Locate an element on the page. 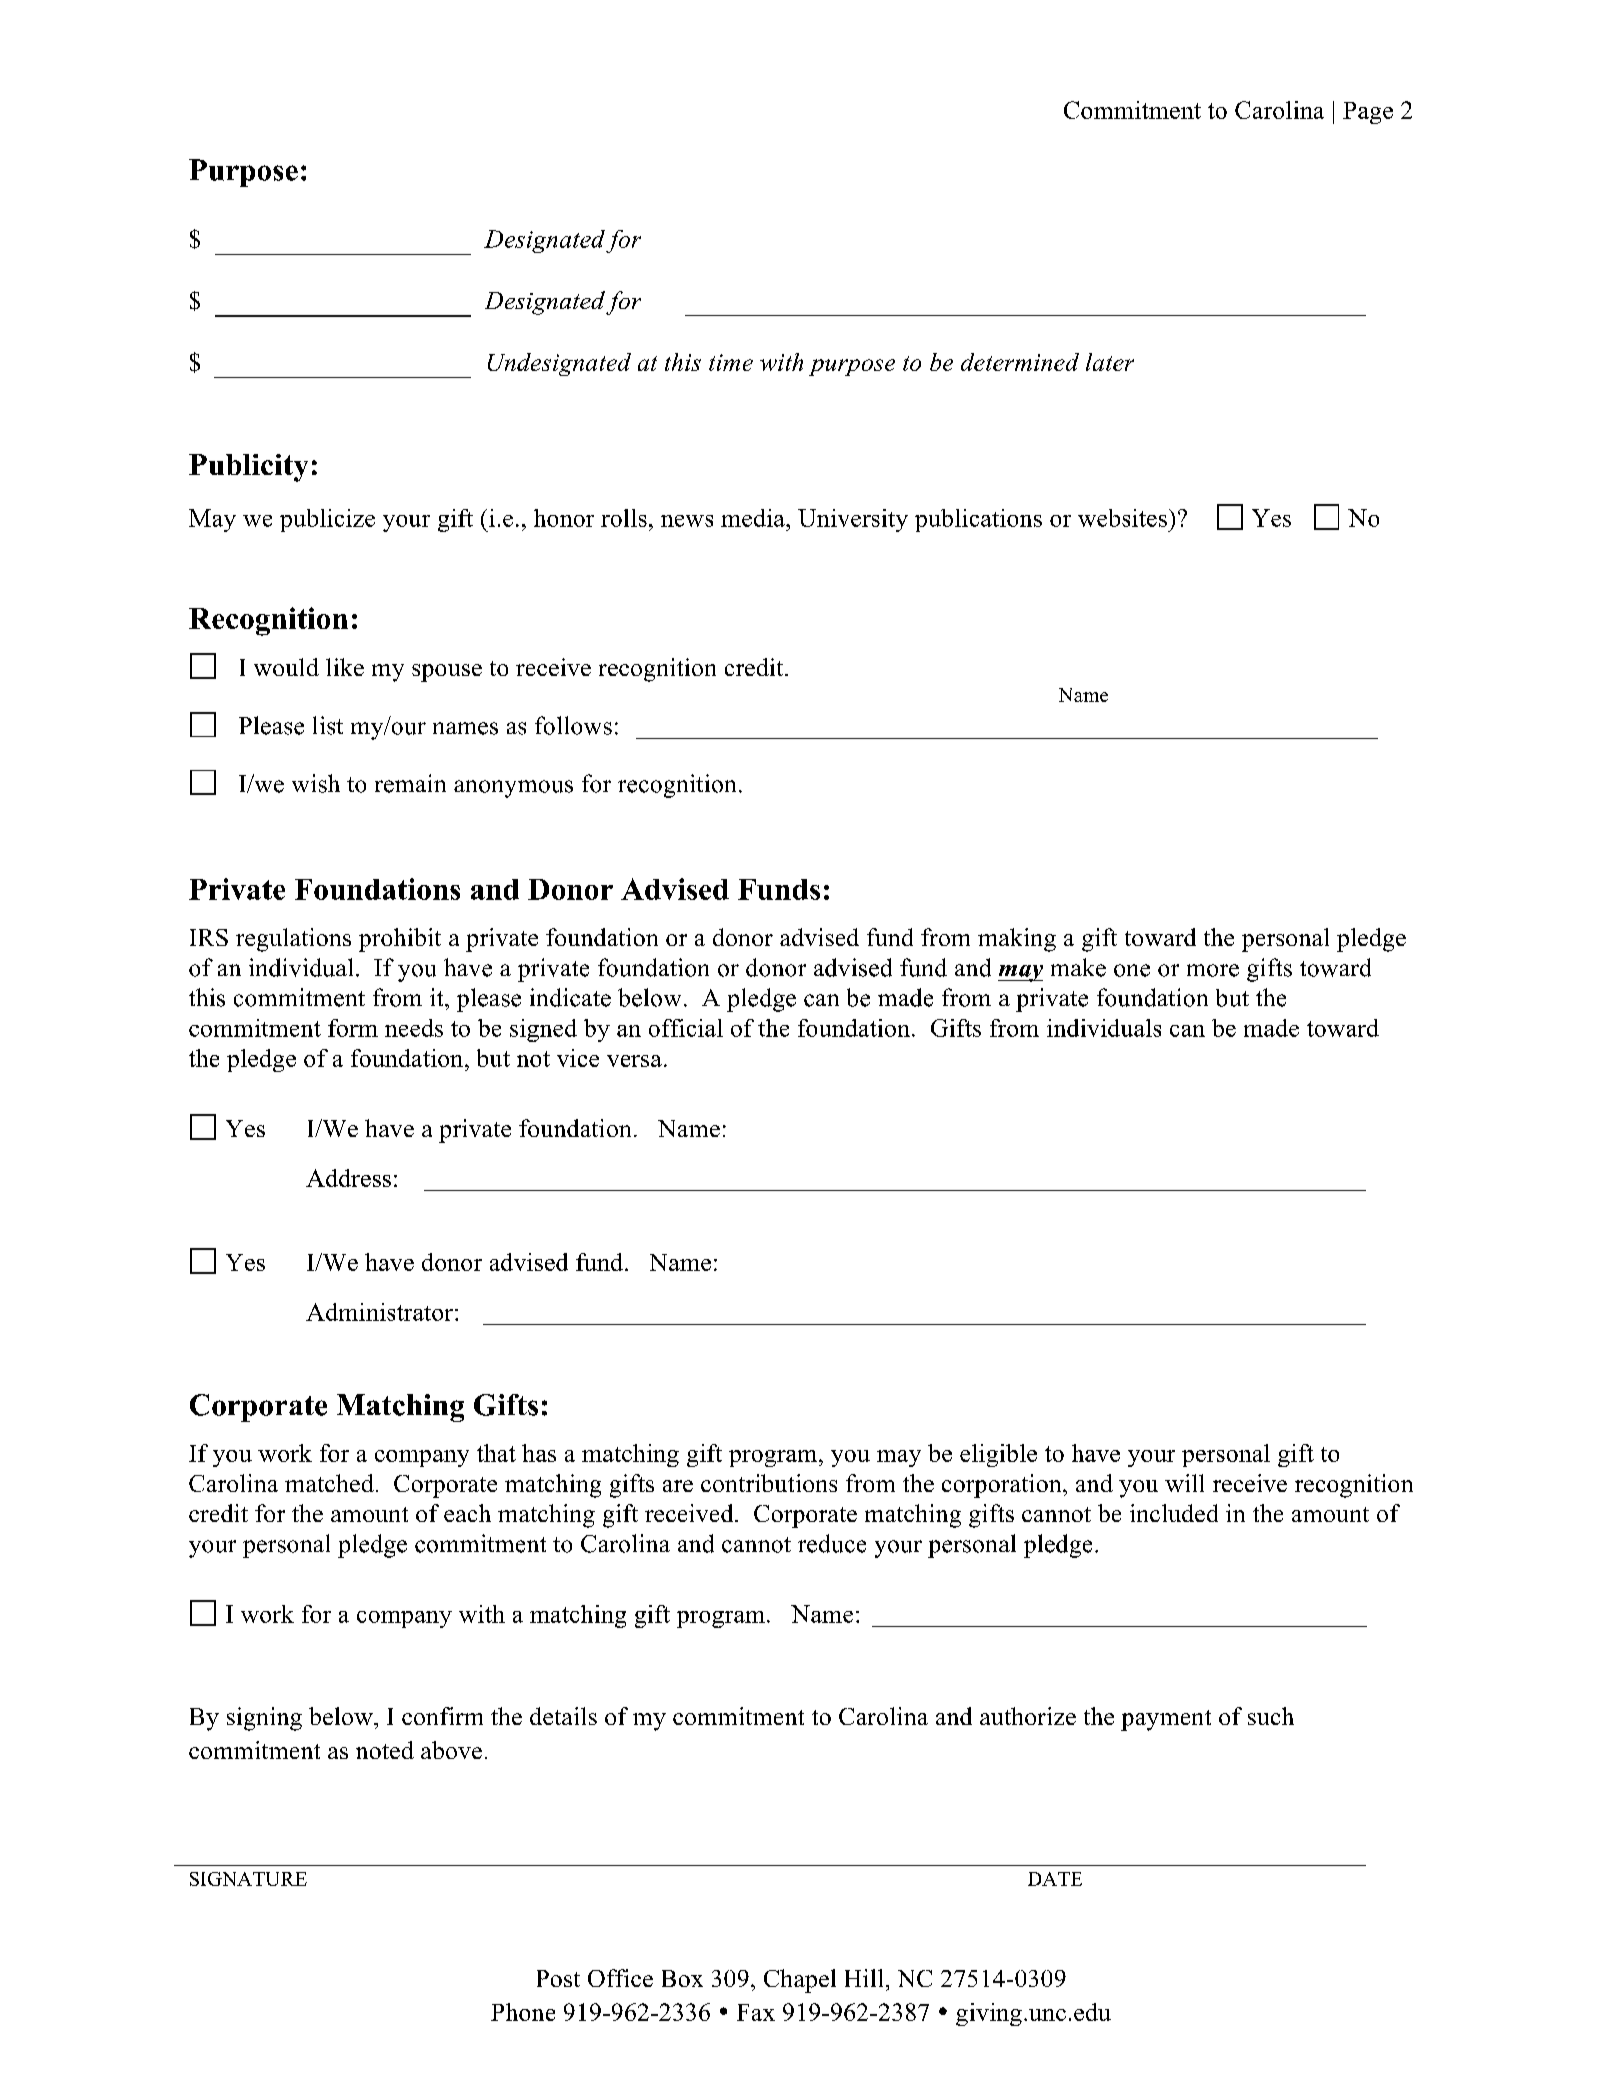 This image has height=2073, width=1602. official is located at coordinates (686, 1028).
